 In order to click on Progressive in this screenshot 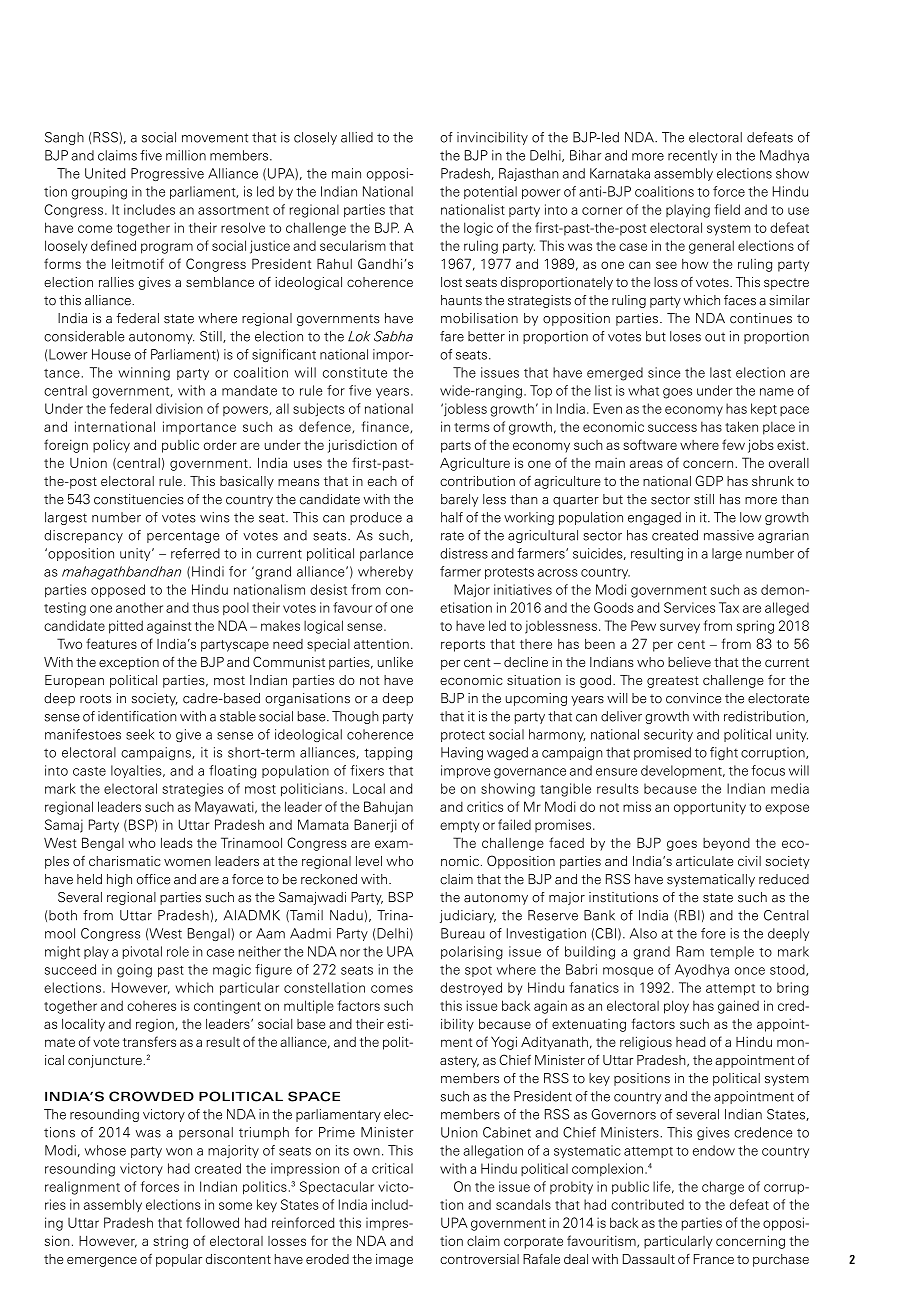, I will do `click(167, 174)`.
